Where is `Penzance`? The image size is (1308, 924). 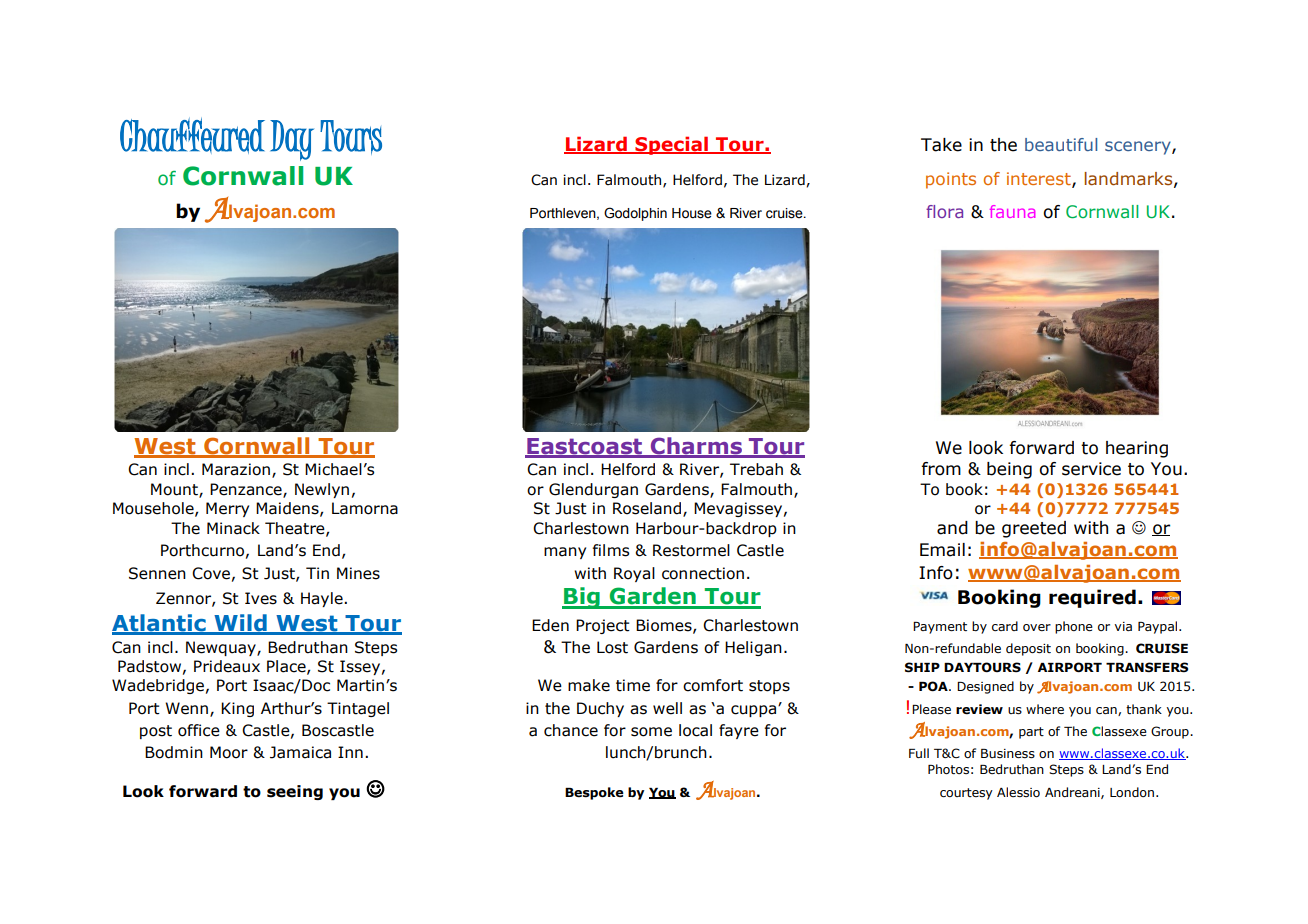
Penzance is located at coordinates (247, 490).
